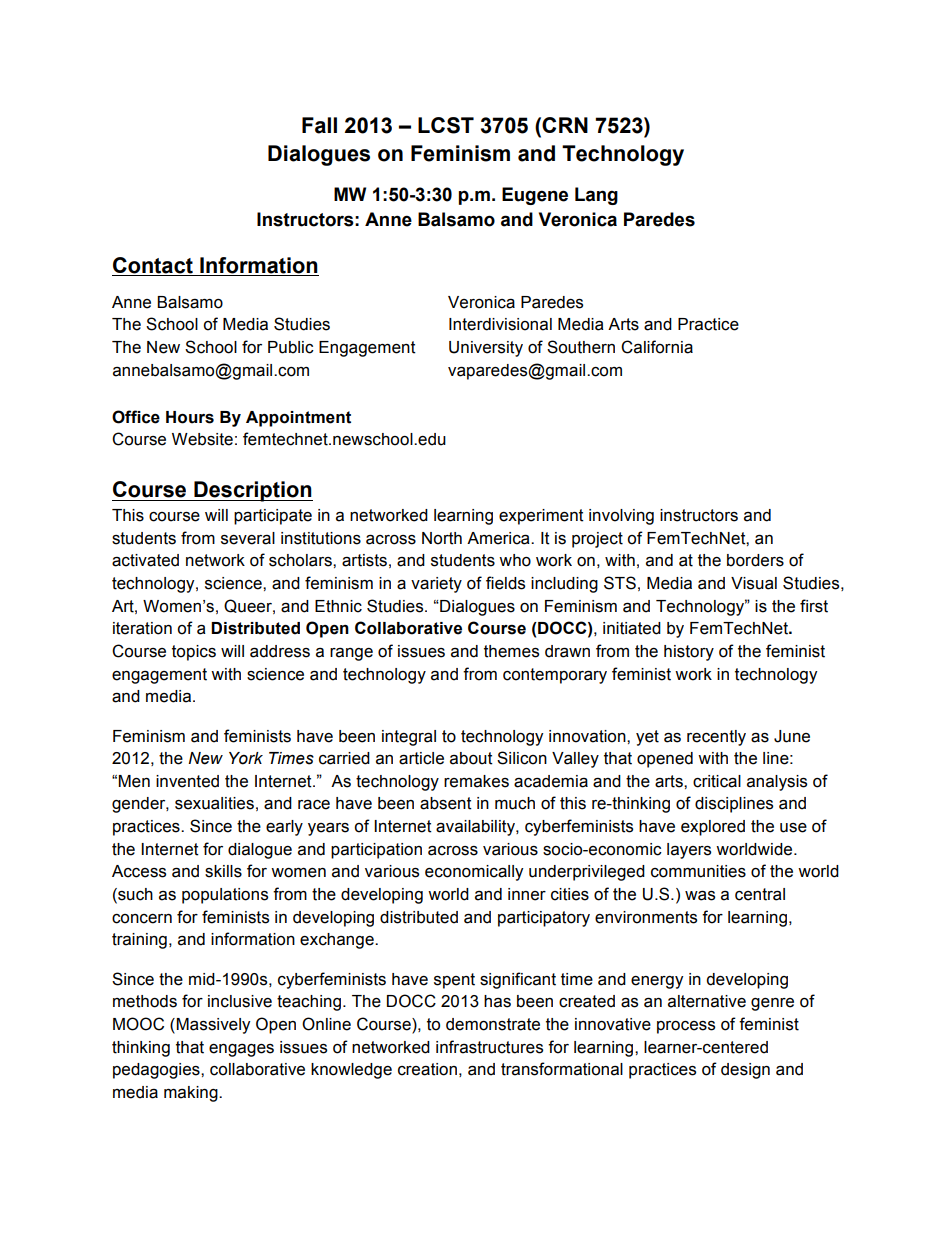 This screenshot has width=952, height=1233. I want to click on engages, so click(241, 1050).
